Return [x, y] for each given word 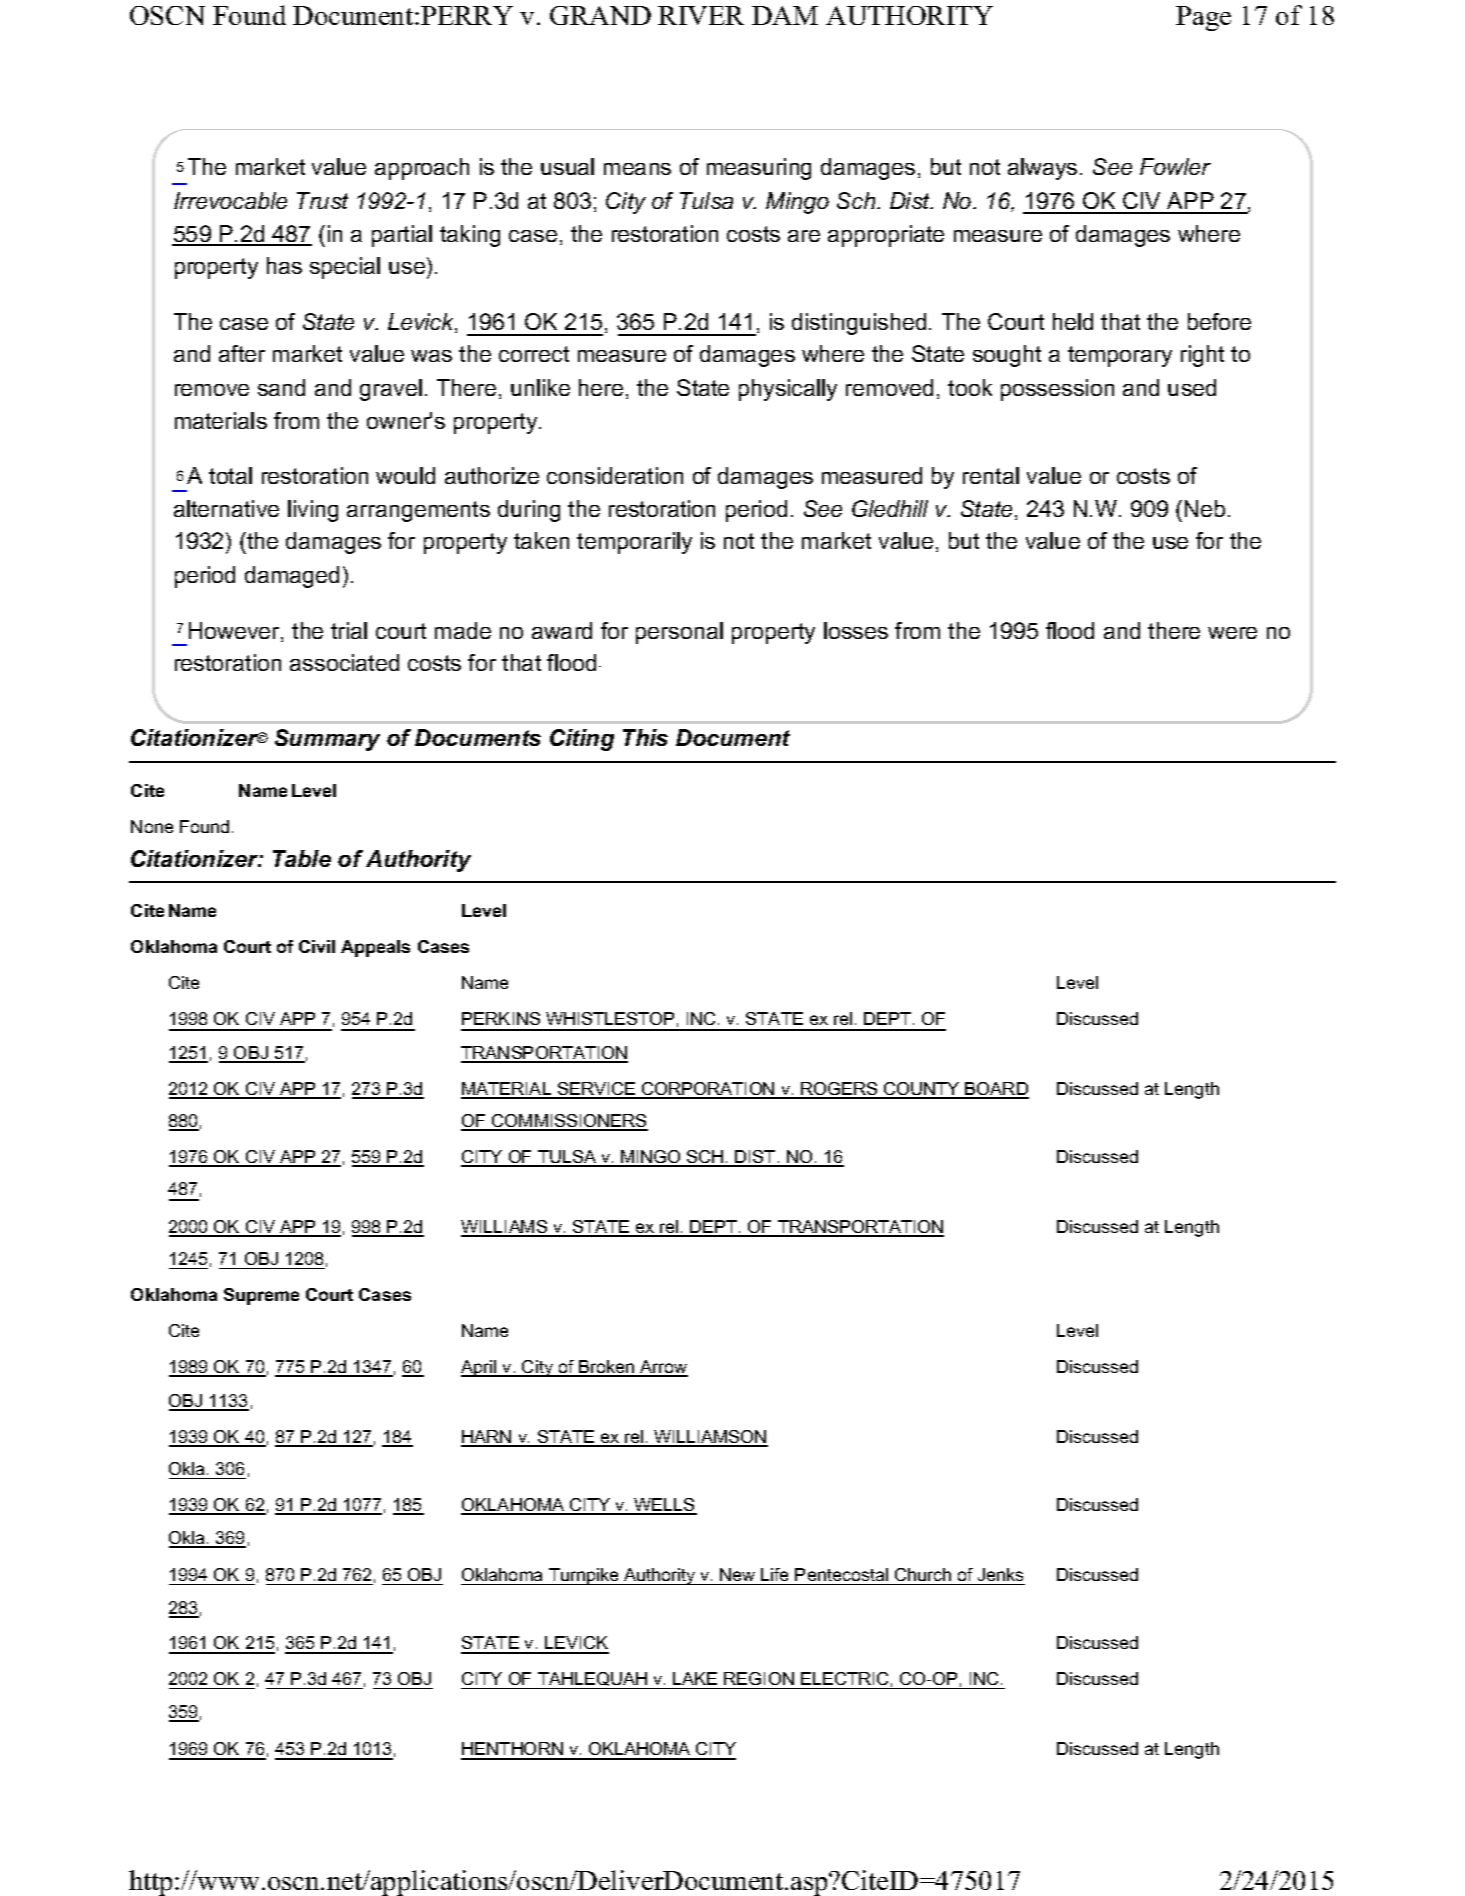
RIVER [701, 15]
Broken [607, 1368]
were [1232, 633]
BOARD [996, 1090]
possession [1057, 390]
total [230, 475]
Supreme [261, 1296]
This [645, 737]
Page [1203, 18]
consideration [615, 475]
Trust [322, 200]
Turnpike [584, 1576]
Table [302, 858]
